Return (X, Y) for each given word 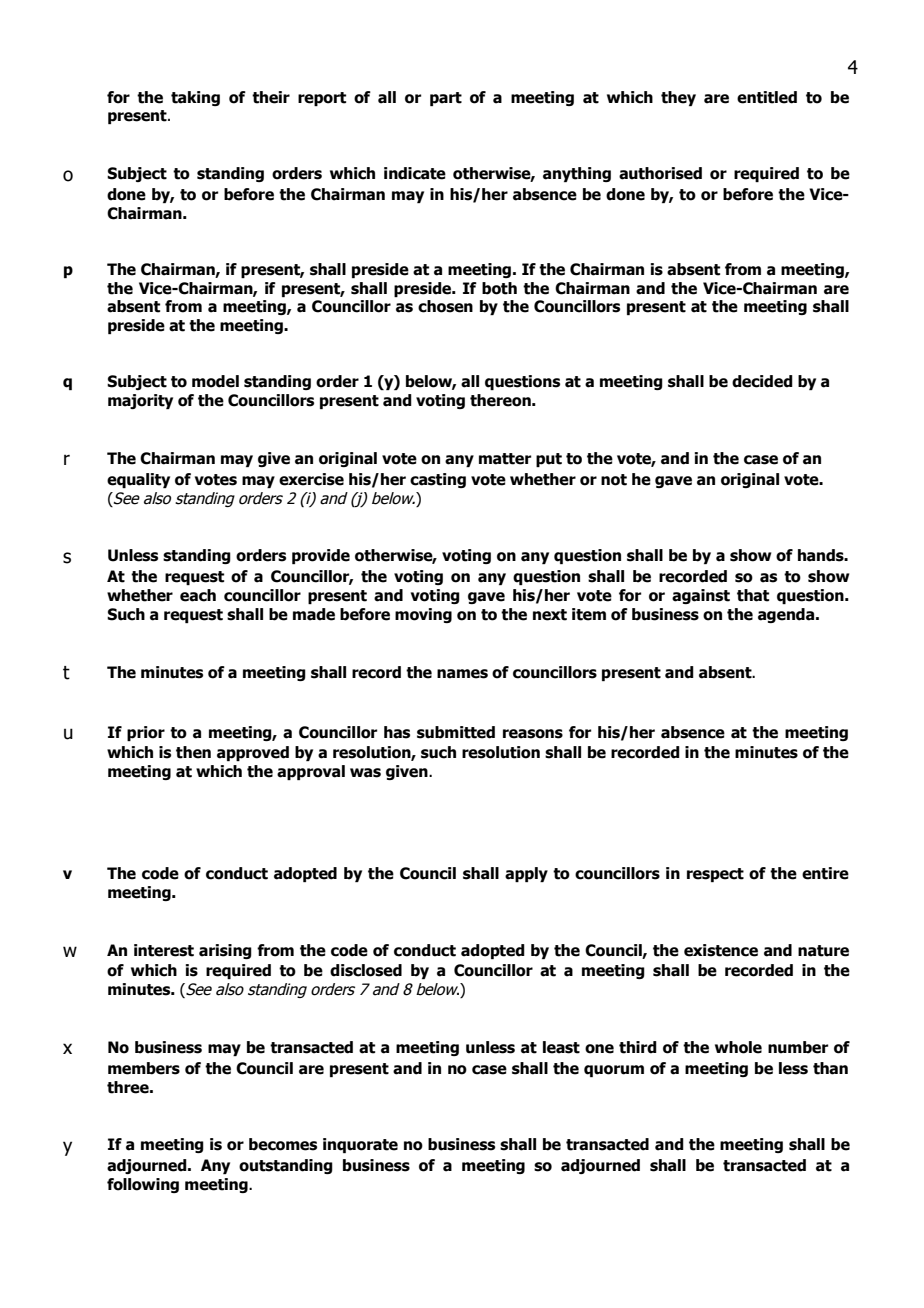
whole (738, 1047)
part (446, 99)
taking (195, 98)
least (561, 1047)
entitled (767, 97)
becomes (283, 1144)
